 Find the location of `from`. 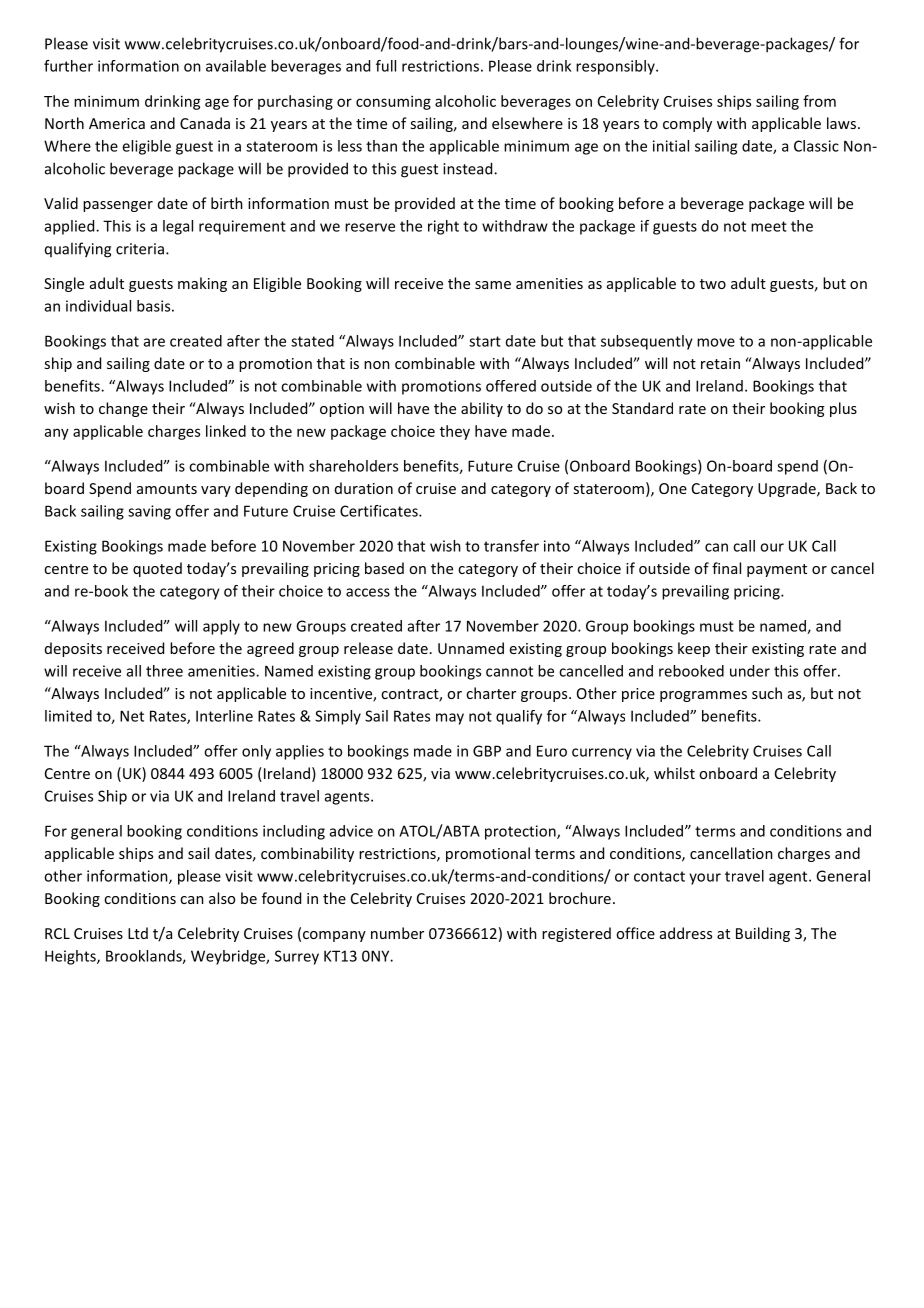

from is located at coordinates (819, 101).
